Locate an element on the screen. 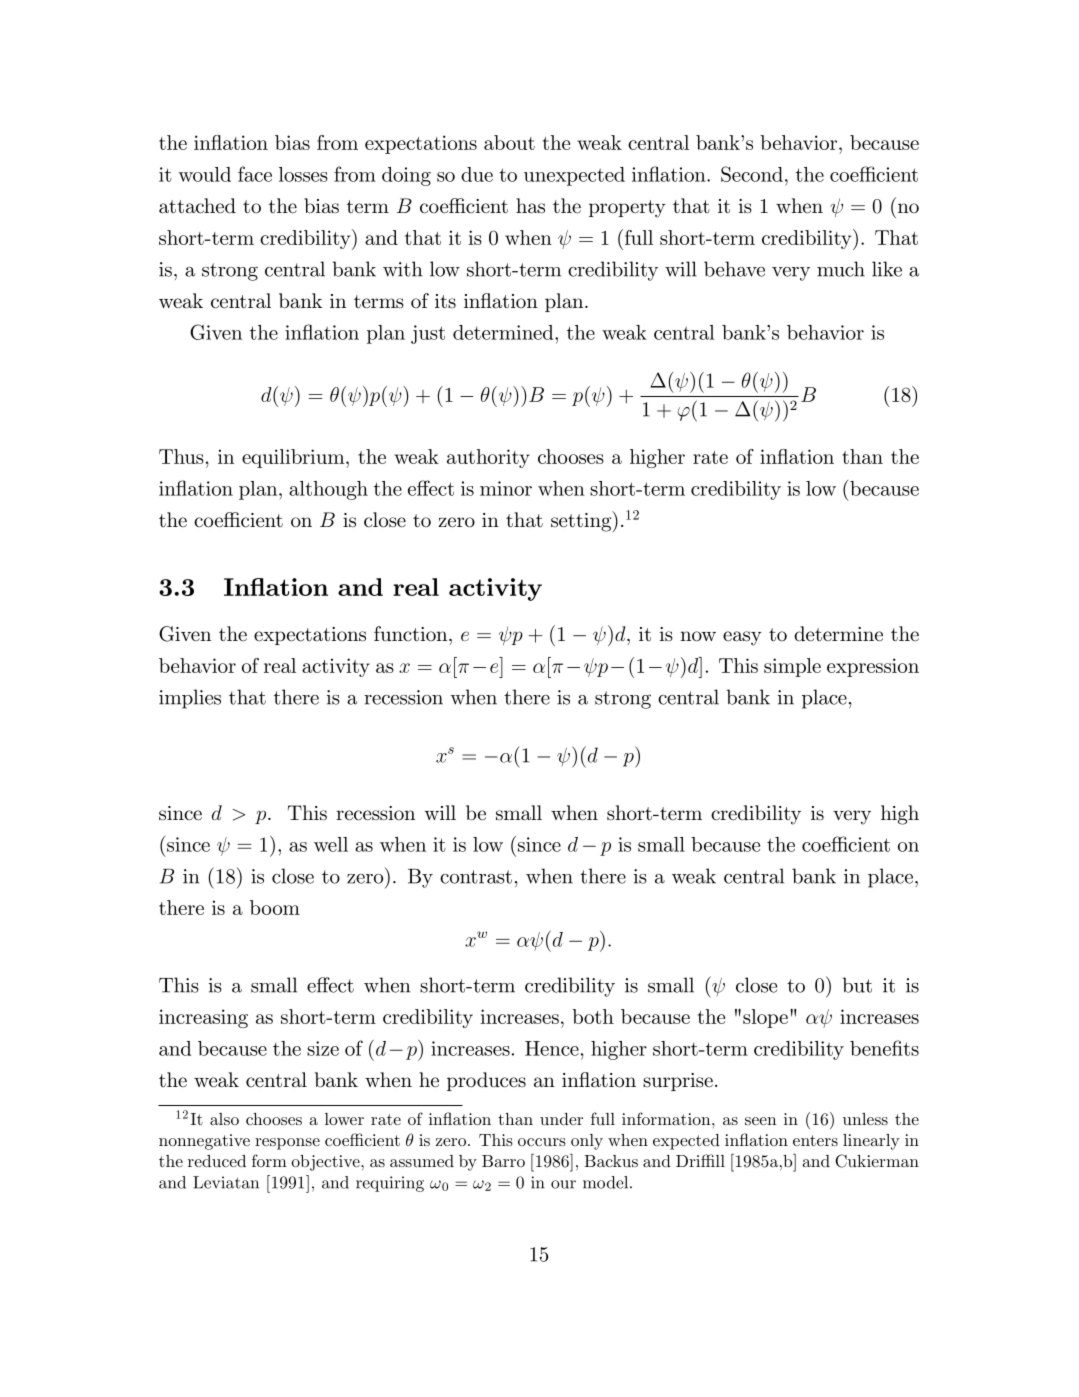 The image size is (1079, 1397). function is located at coordinates (412, 634).
